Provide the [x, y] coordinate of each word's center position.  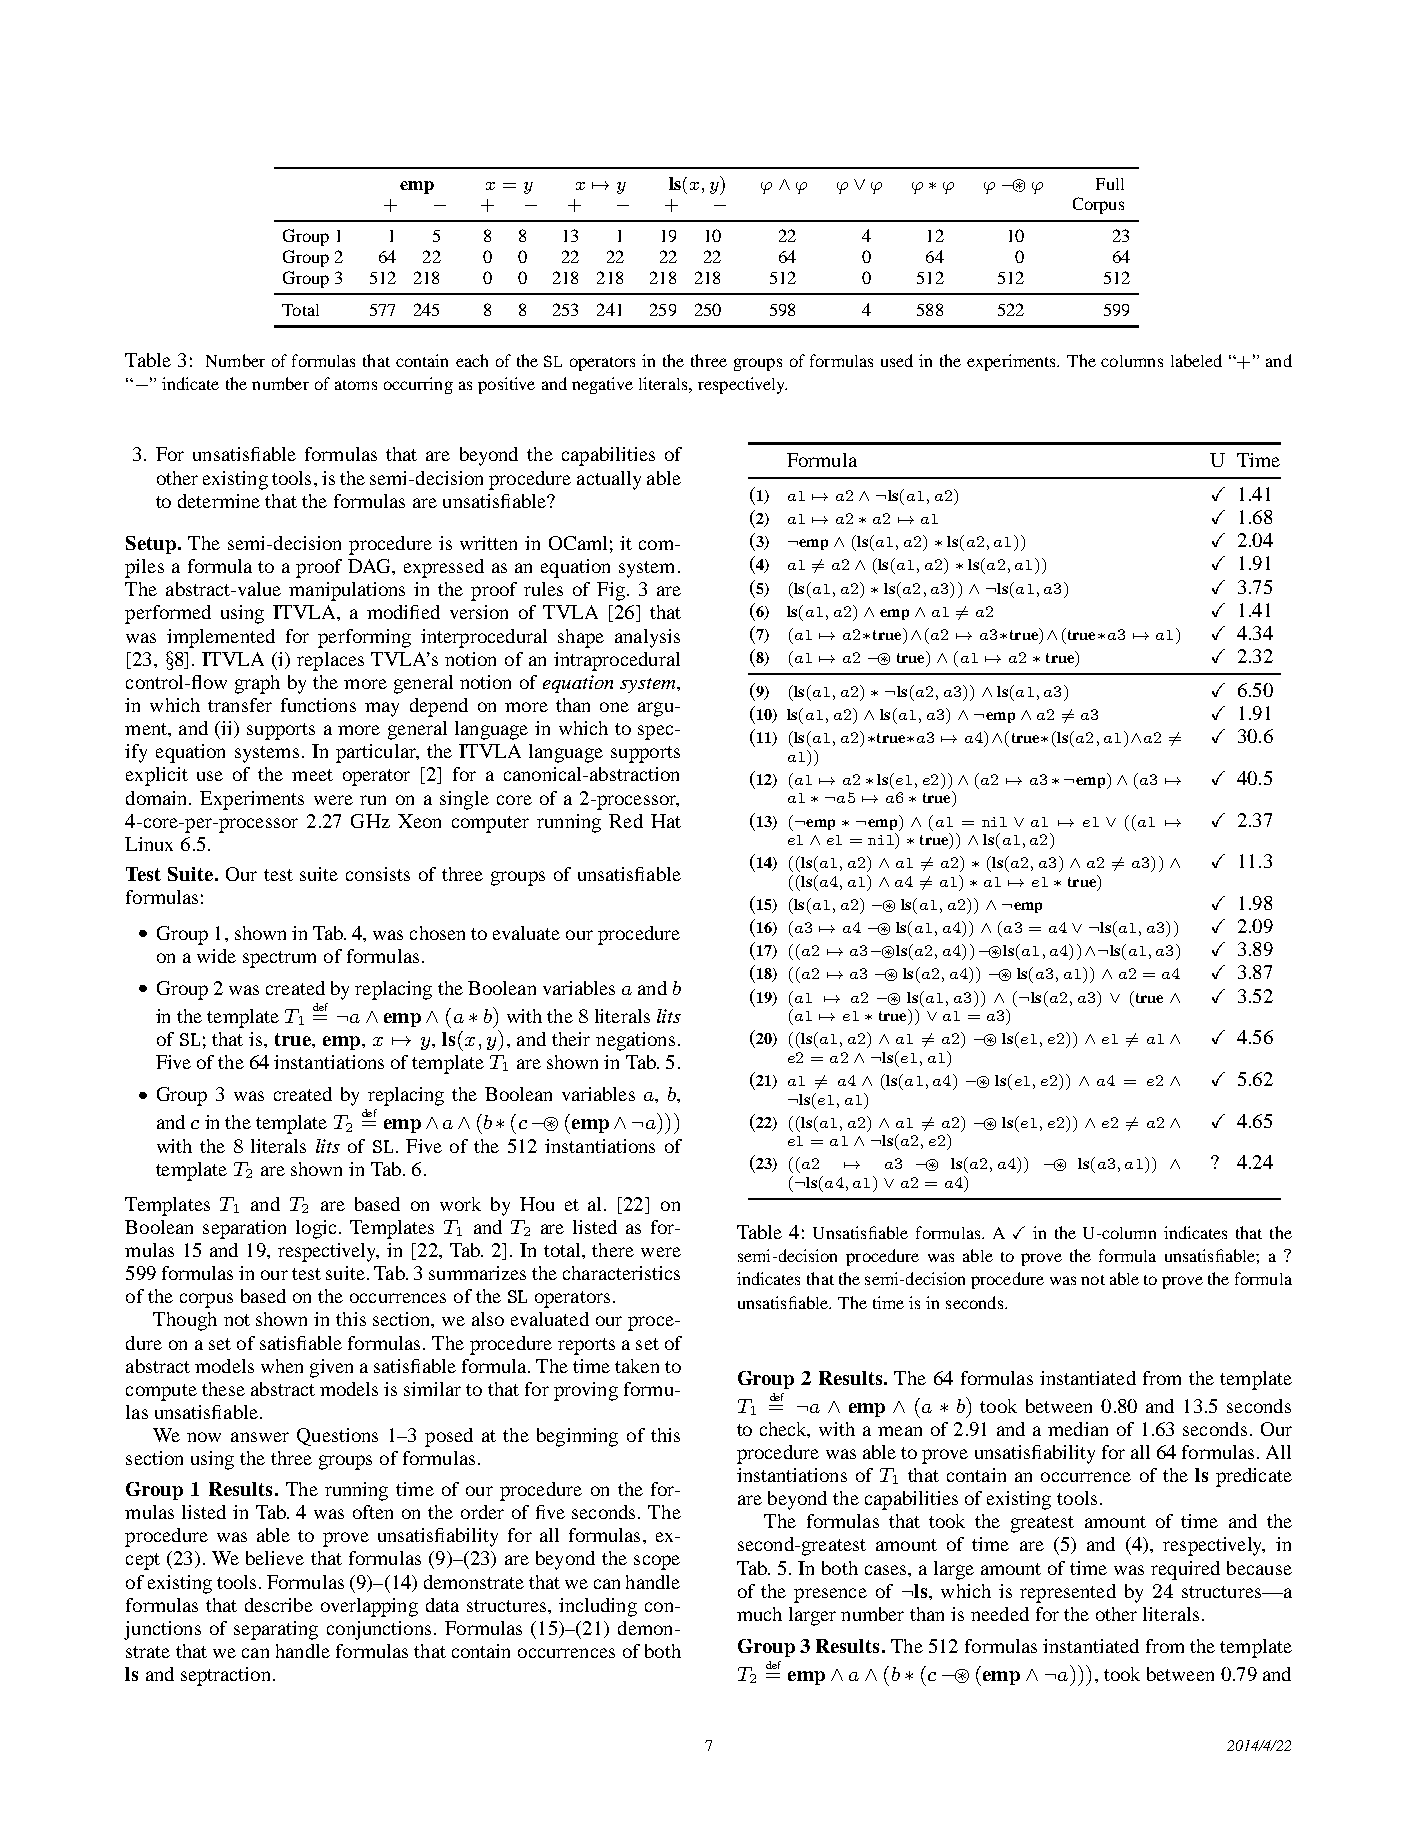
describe [279, 1605]
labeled [1196, 360]
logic [316, 1229]
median [1078, 1429]
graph [257, 684]
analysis [647, 638]
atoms [356, 385]
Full [1110, 184]
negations [635, 1041]
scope [657, 1562]
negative [602, 385]
